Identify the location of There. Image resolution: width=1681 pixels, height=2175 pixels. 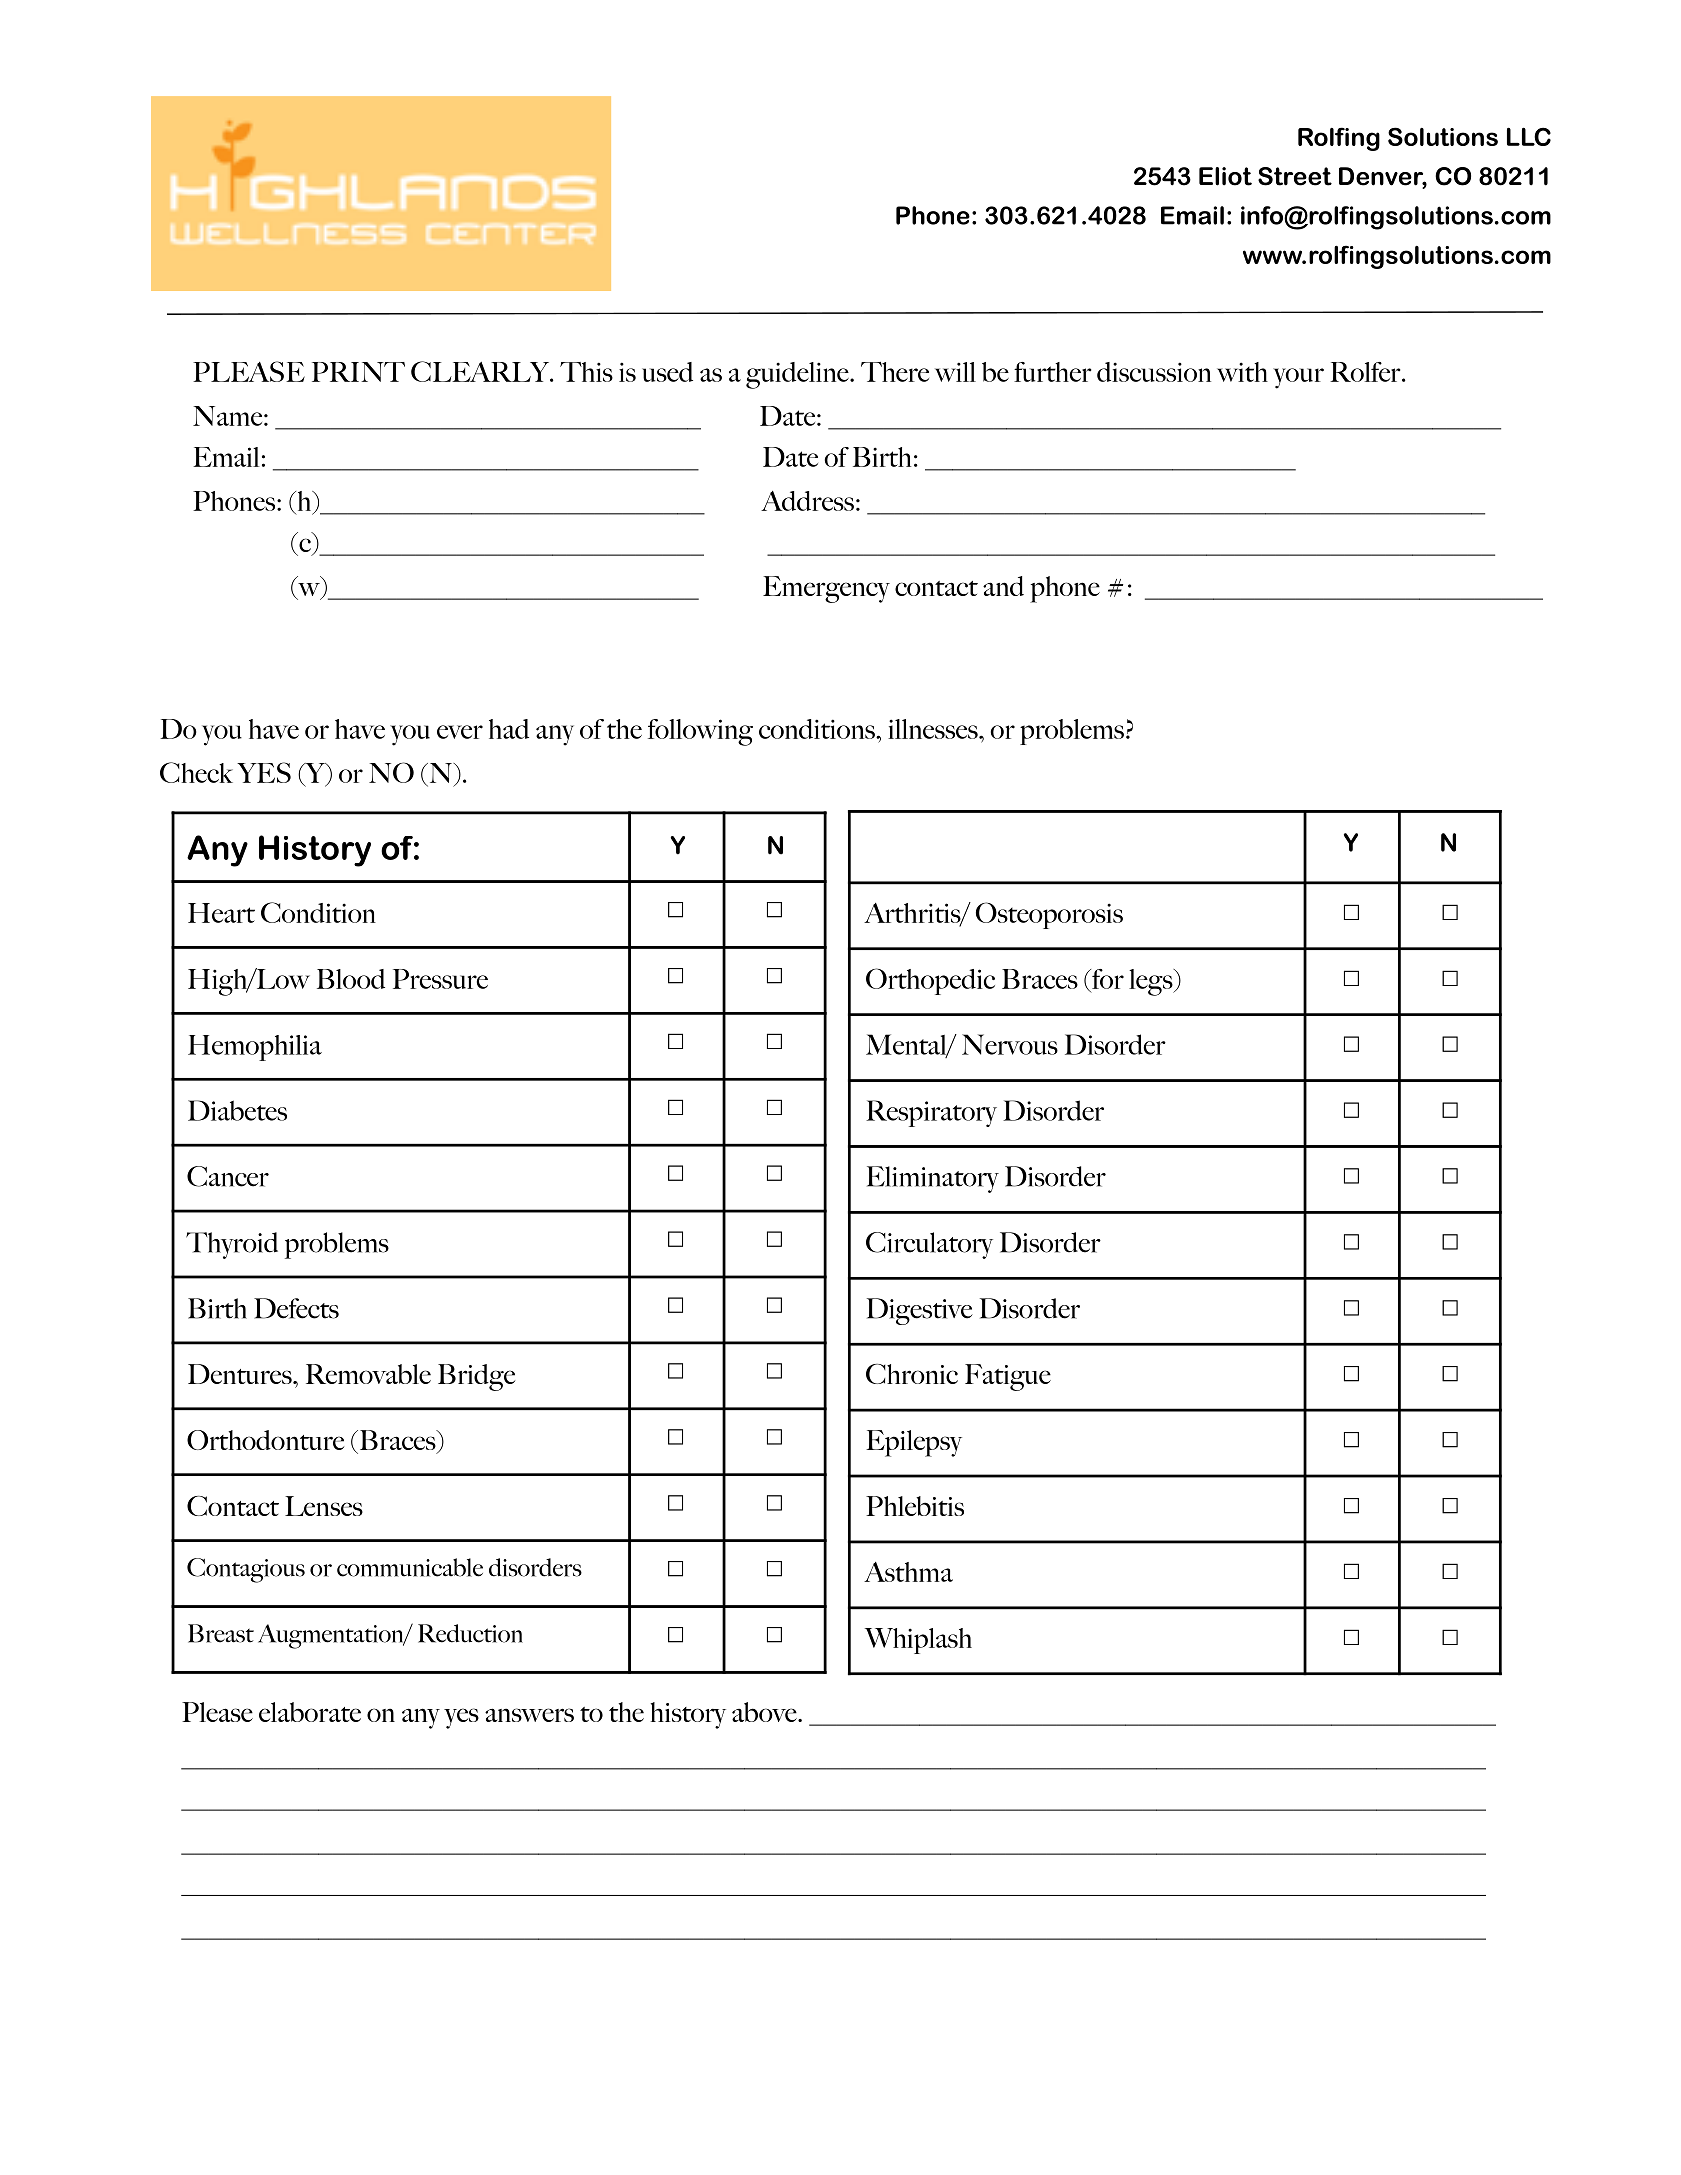
(895, 372).
